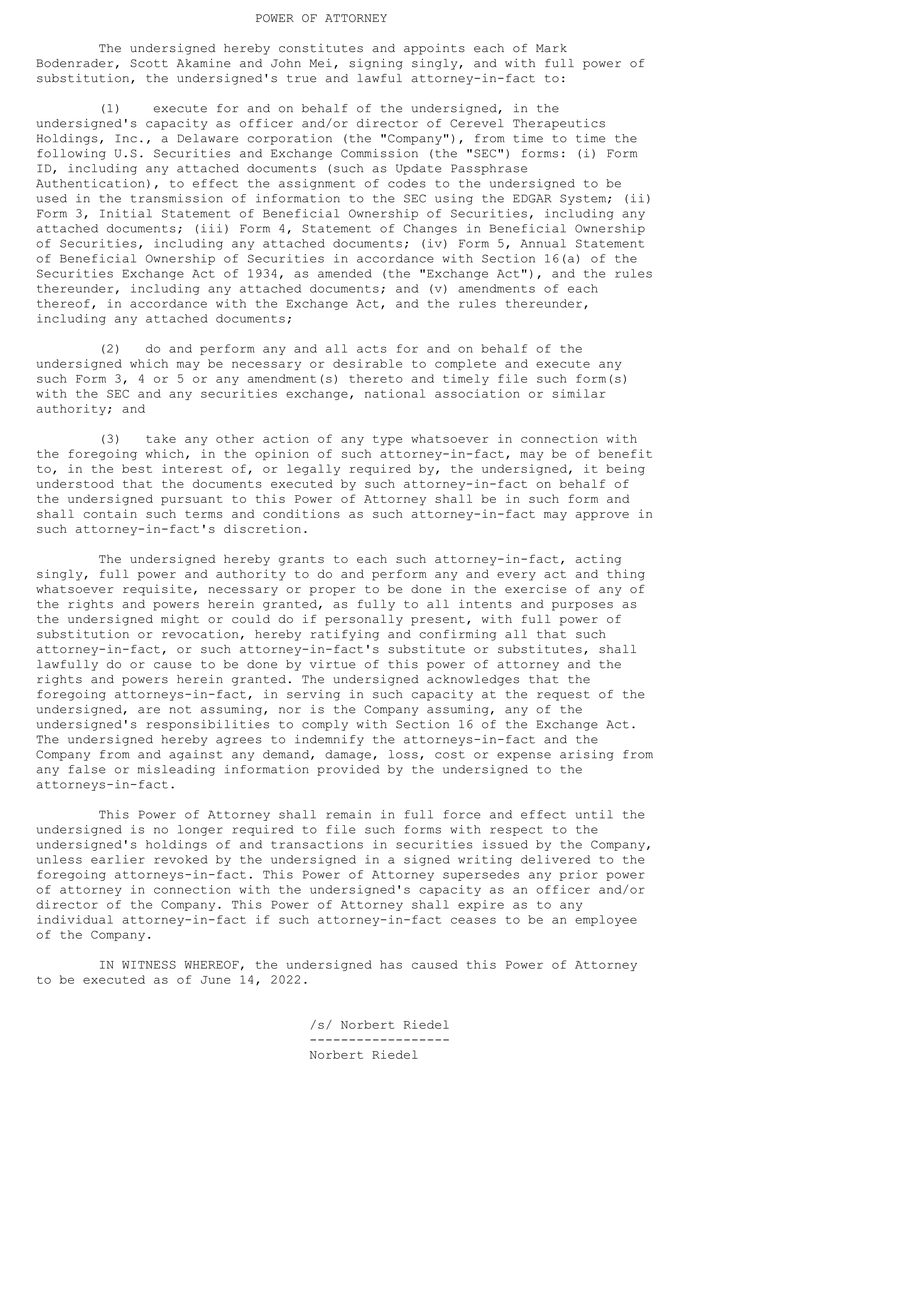  What do you see at coordinates (551, 48) in the screenshot?
I see `Mark` at bounding box center [551, 48].
